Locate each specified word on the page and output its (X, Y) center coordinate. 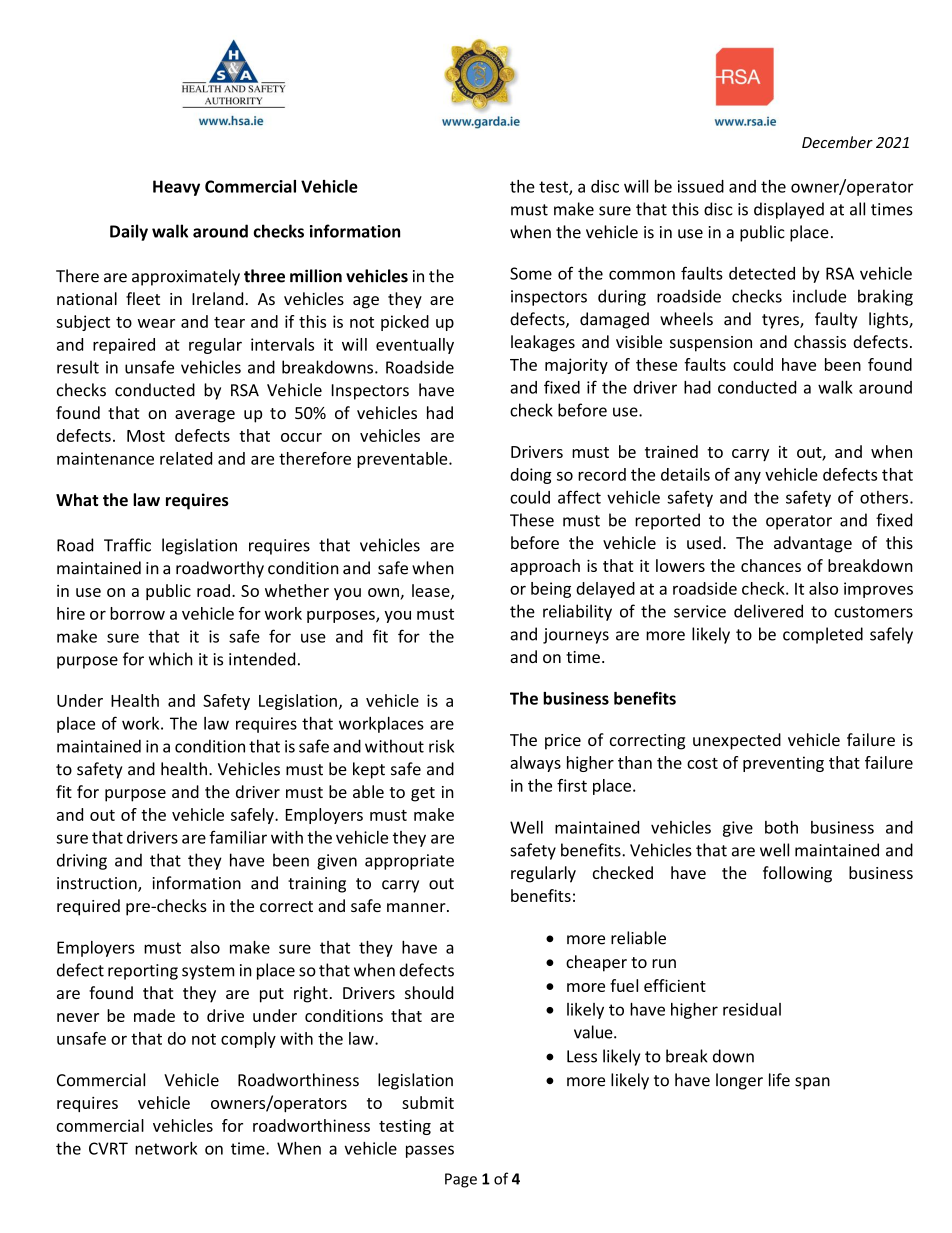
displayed (789, 210)
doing (531, 476)
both (781, 827)
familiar (238, 837)
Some (531, 273)
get (423, 794)
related (186, 458)
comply (248, 1040)
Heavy (176, 188)
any (747, 477)
